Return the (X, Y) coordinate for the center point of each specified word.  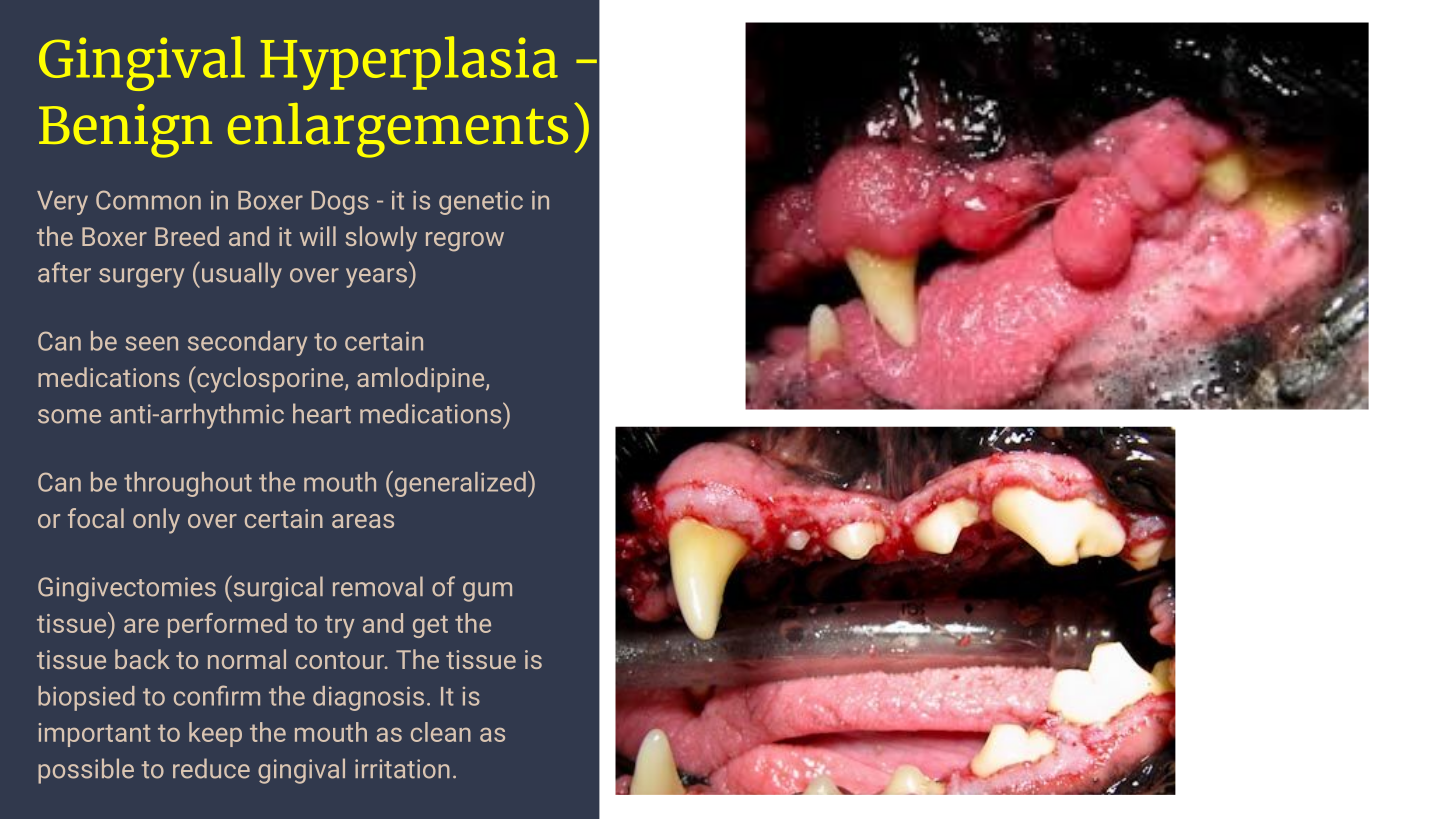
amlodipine (422, 379)
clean (441, 732)
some (69, 416)
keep (215, 734)
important (94, 735)
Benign (125, 131)
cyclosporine (270, 379)
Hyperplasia (409, 63)
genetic (481, 202)
